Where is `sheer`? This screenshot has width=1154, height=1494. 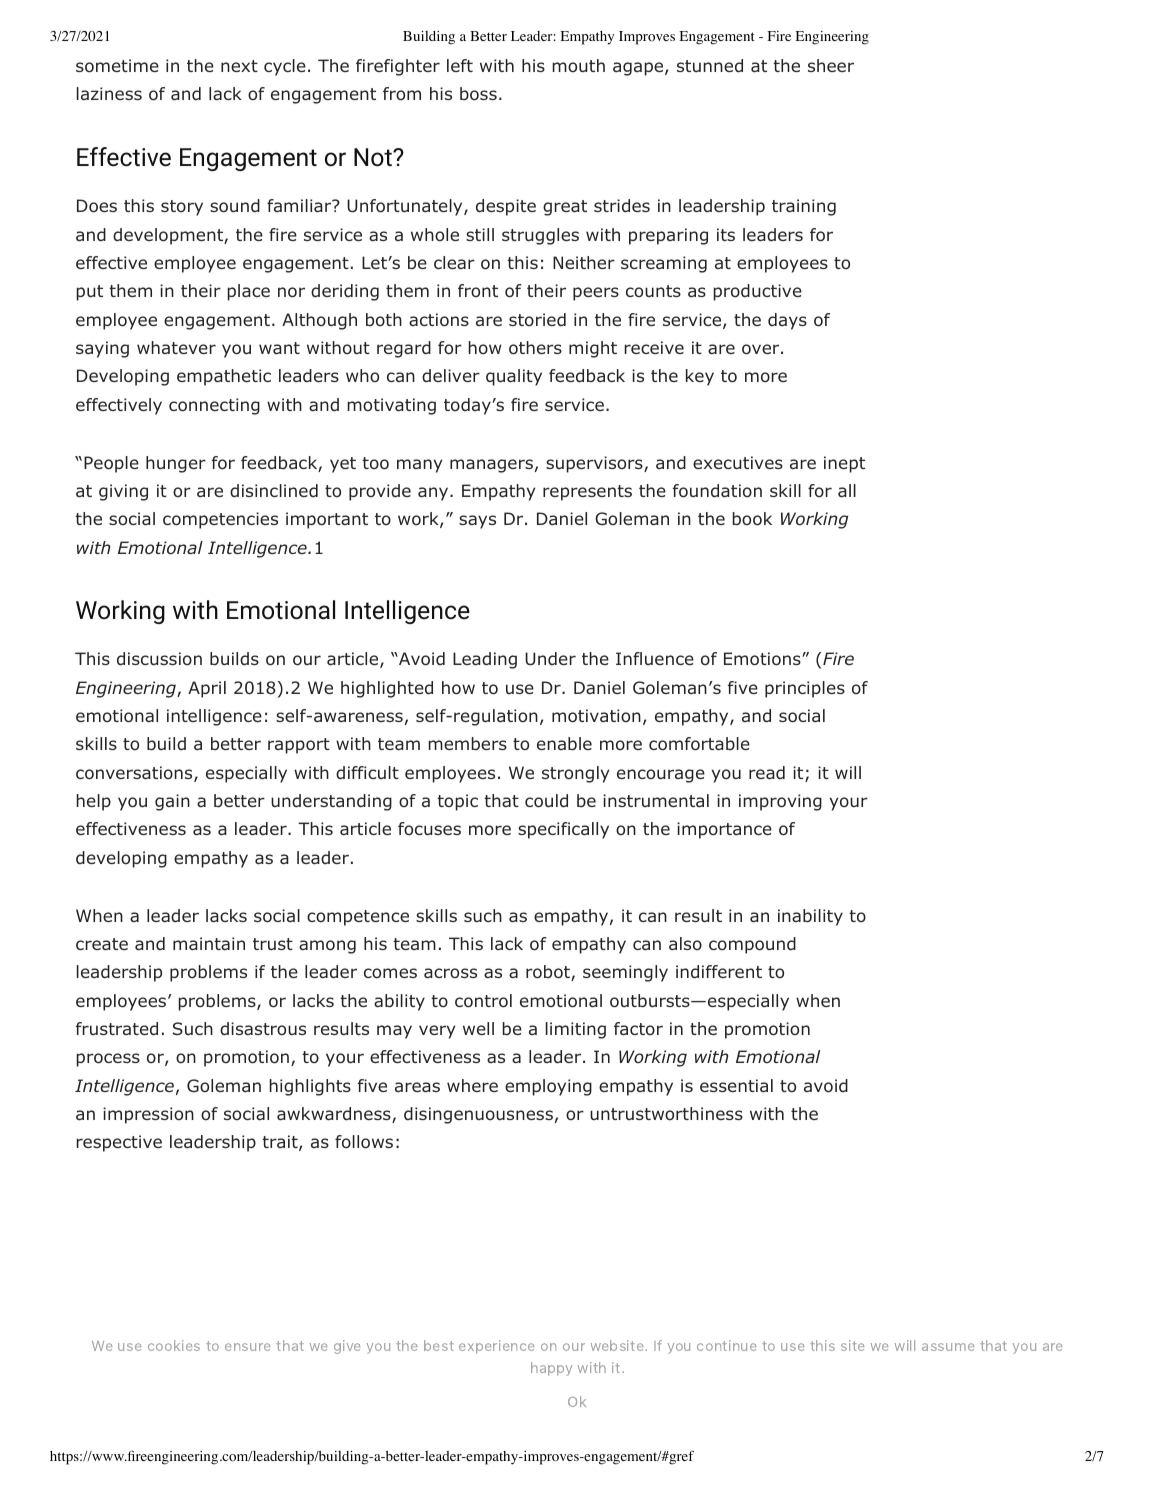
sheer is located at coordinates (831, 65).
